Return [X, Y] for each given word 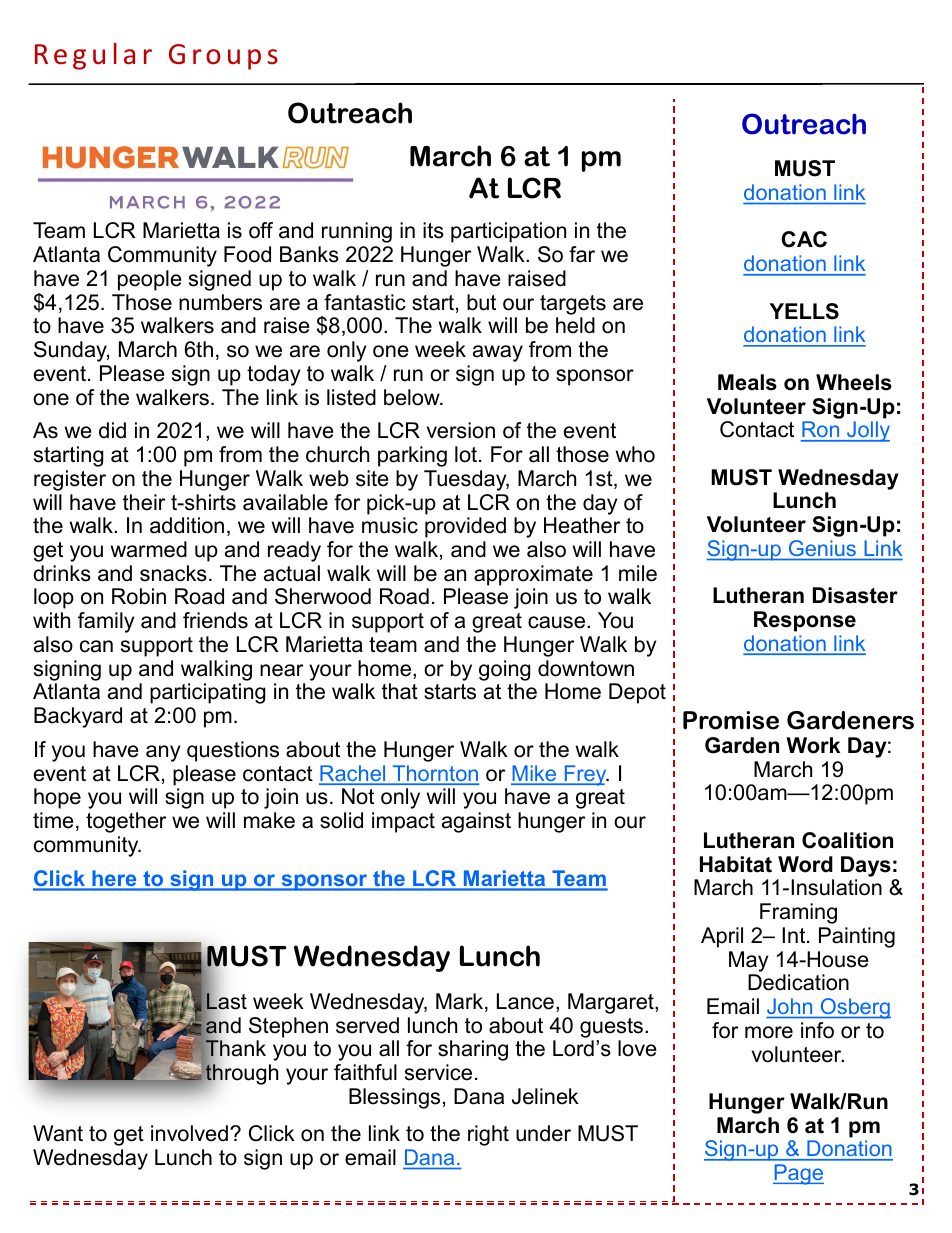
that [400, 691]
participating [207, 693]
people [150, 280]
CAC [804, 239]
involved [189, 1133]
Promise [731, 720]
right [488, 1135]
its [433, 230]
